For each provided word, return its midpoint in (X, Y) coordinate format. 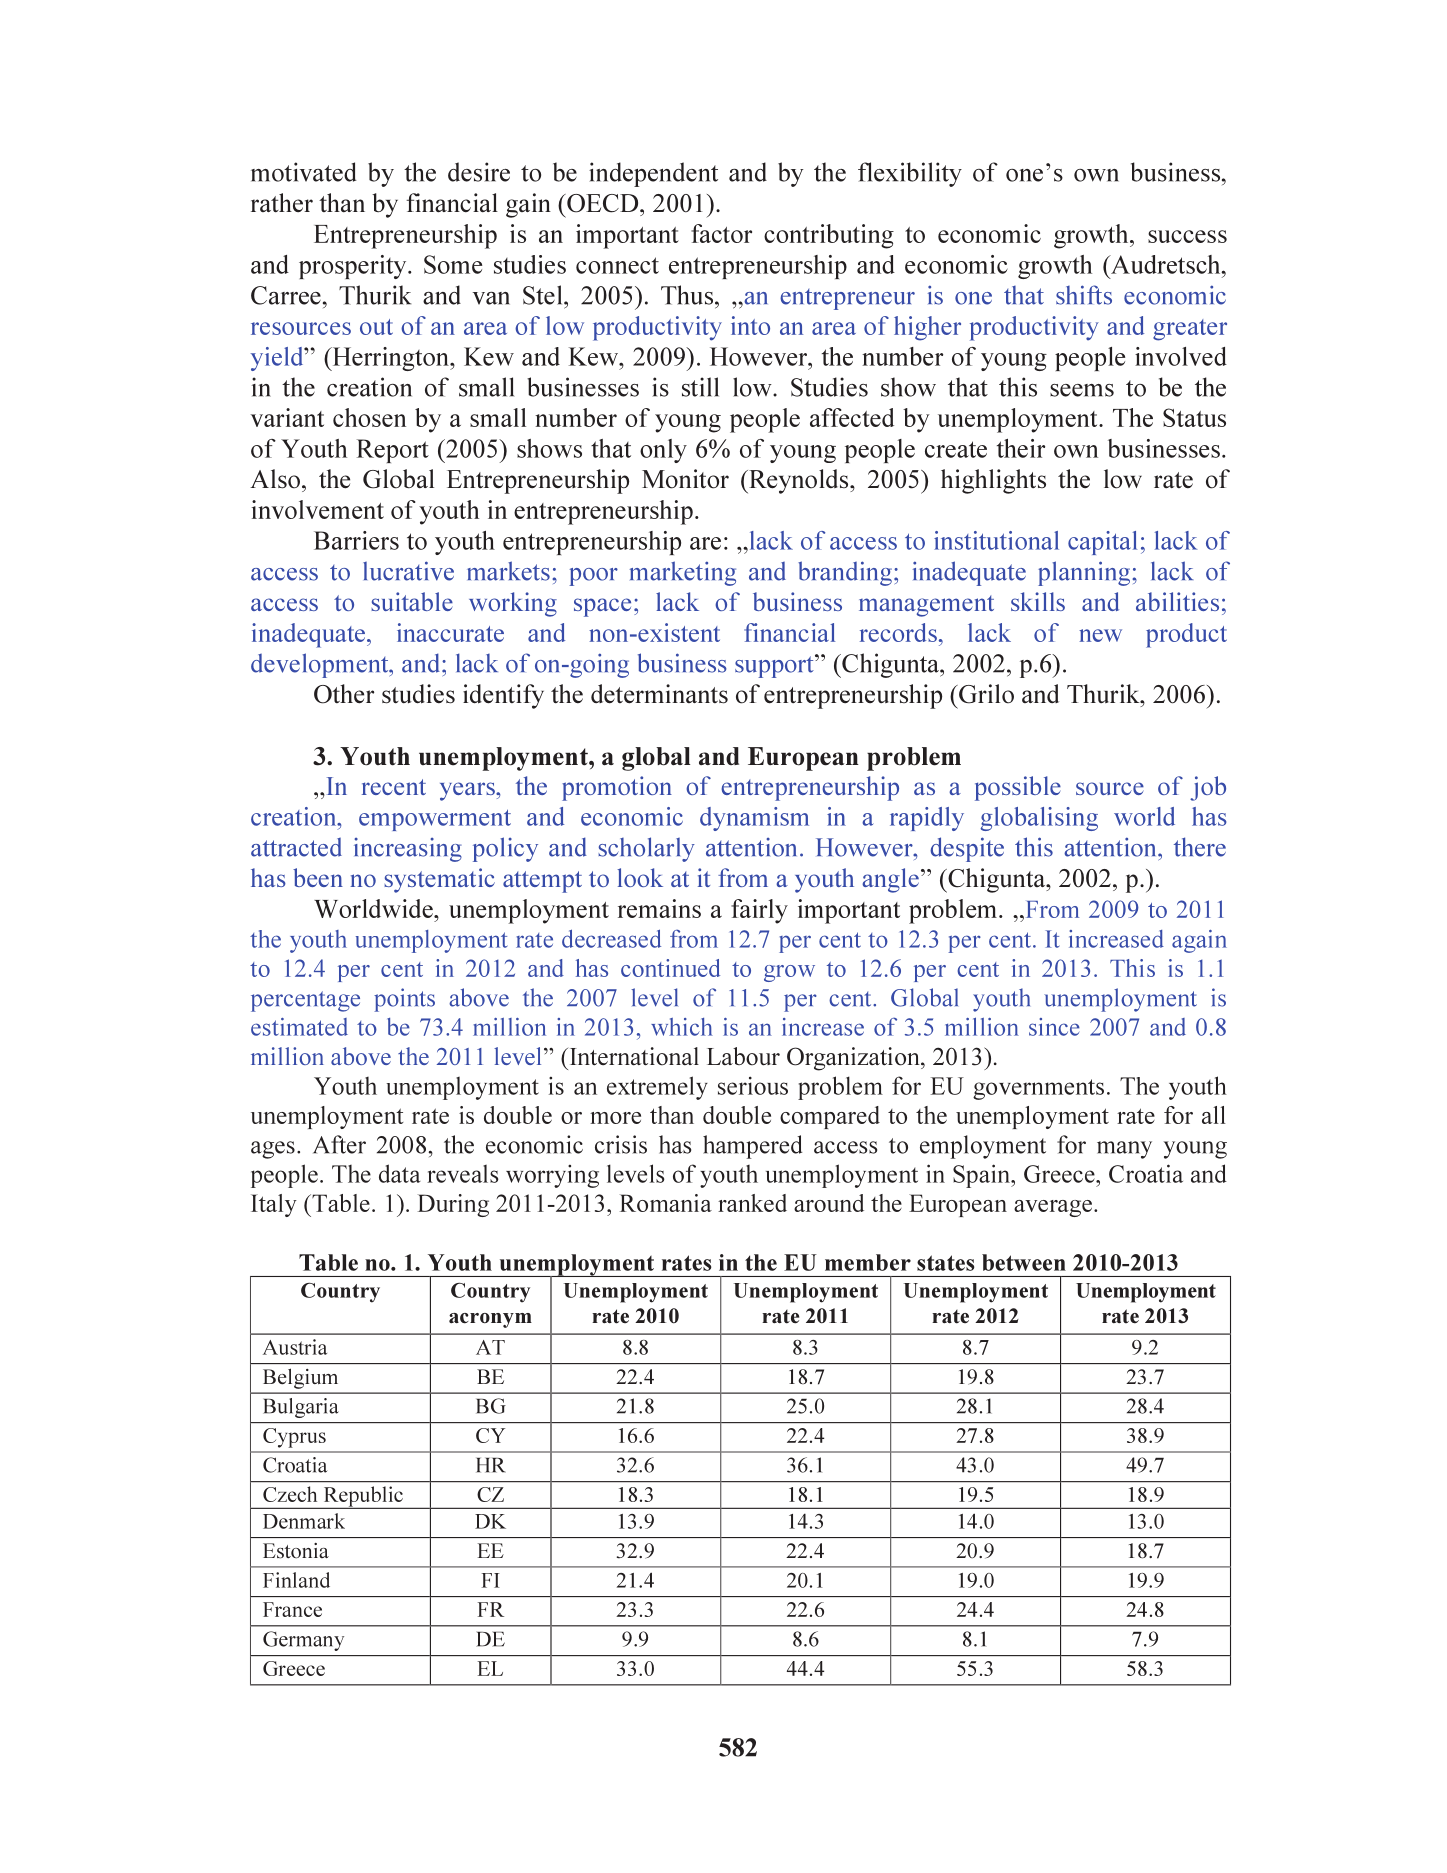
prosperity (354, 267)
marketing (683, 573)
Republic (363, 1497)
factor (721, 233)
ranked (752, 1203)
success (1187, 236)
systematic (439, 880)
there (1200, 847)
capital (1102, 543)
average (1053, 1208)
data (400, 1173)
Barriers (356, 540)
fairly (759, 911)
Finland (296, 1580)
